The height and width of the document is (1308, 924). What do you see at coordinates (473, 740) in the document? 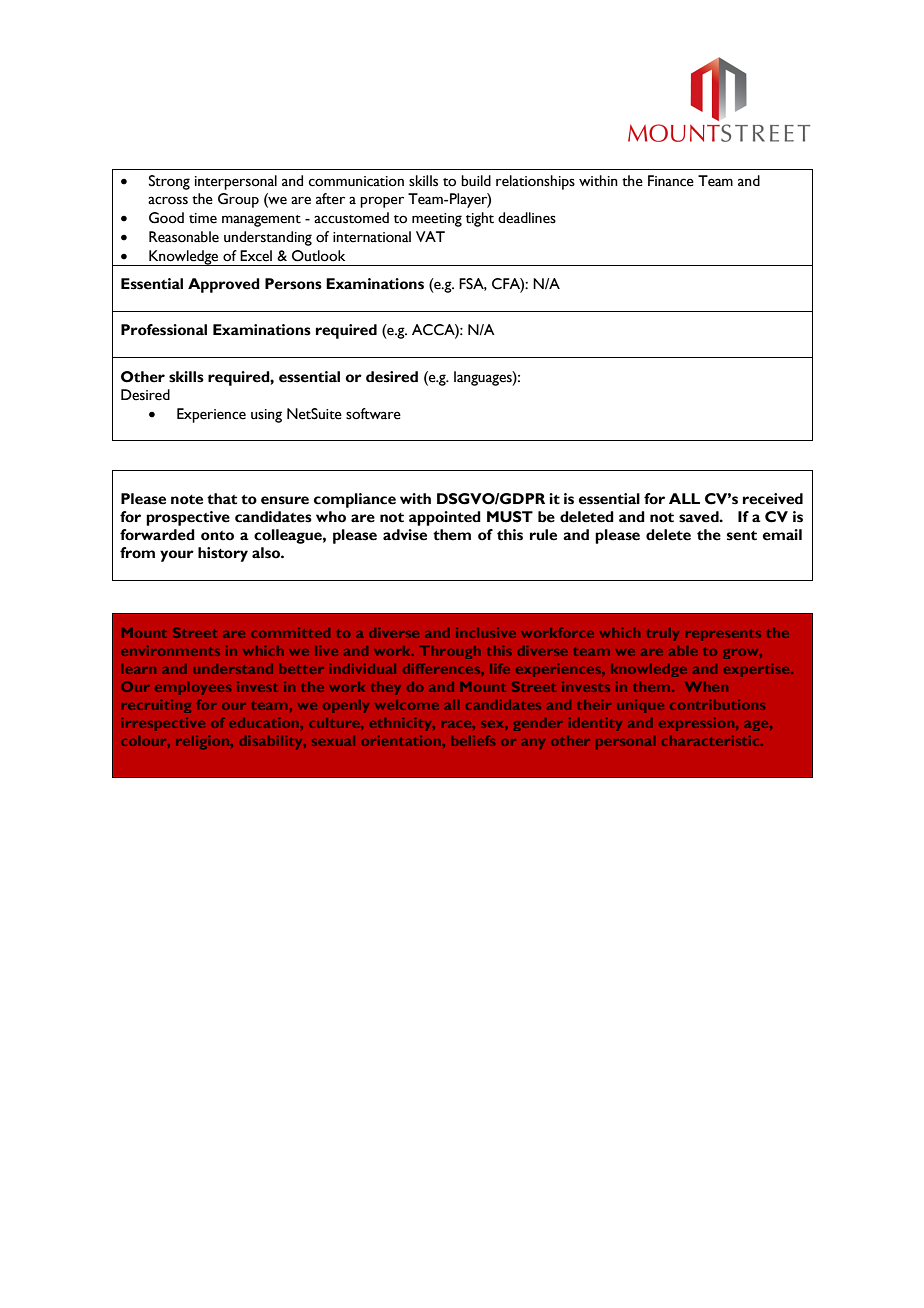
I see `beliefs` at bounding box center [473, 740].
